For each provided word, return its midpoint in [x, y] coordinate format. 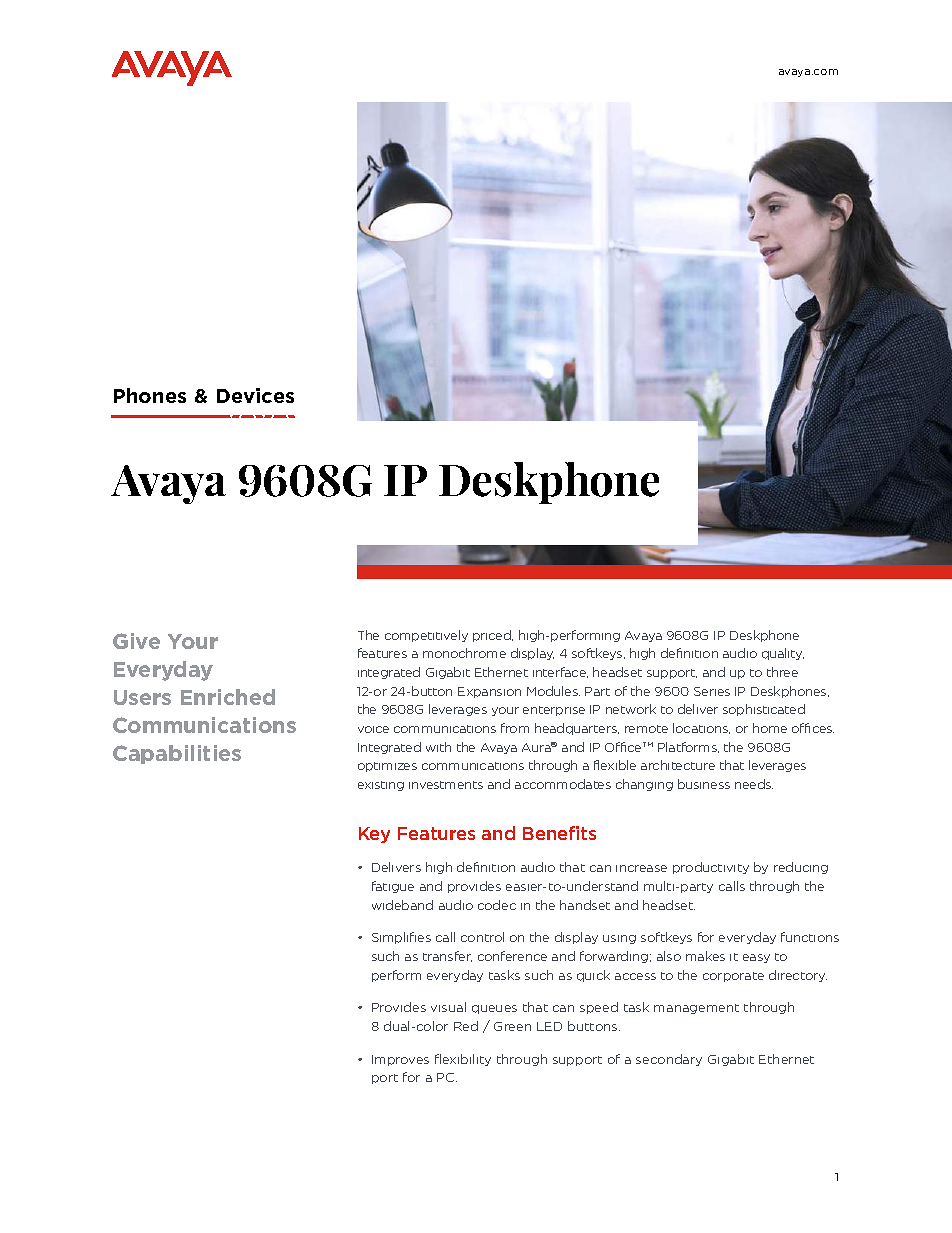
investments [446, 785]
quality [783, 654]
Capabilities [177, 754]
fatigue [393, 887]
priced [493, 636]
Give [136, 641]
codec [497, 905]
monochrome [464, 653]
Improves [400, 1060]
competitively [426, 636]
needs [754, 784]
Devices [255, 395]
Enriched [228, 697]
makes [705, 956]
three [782, 672]
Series [712, 691]
